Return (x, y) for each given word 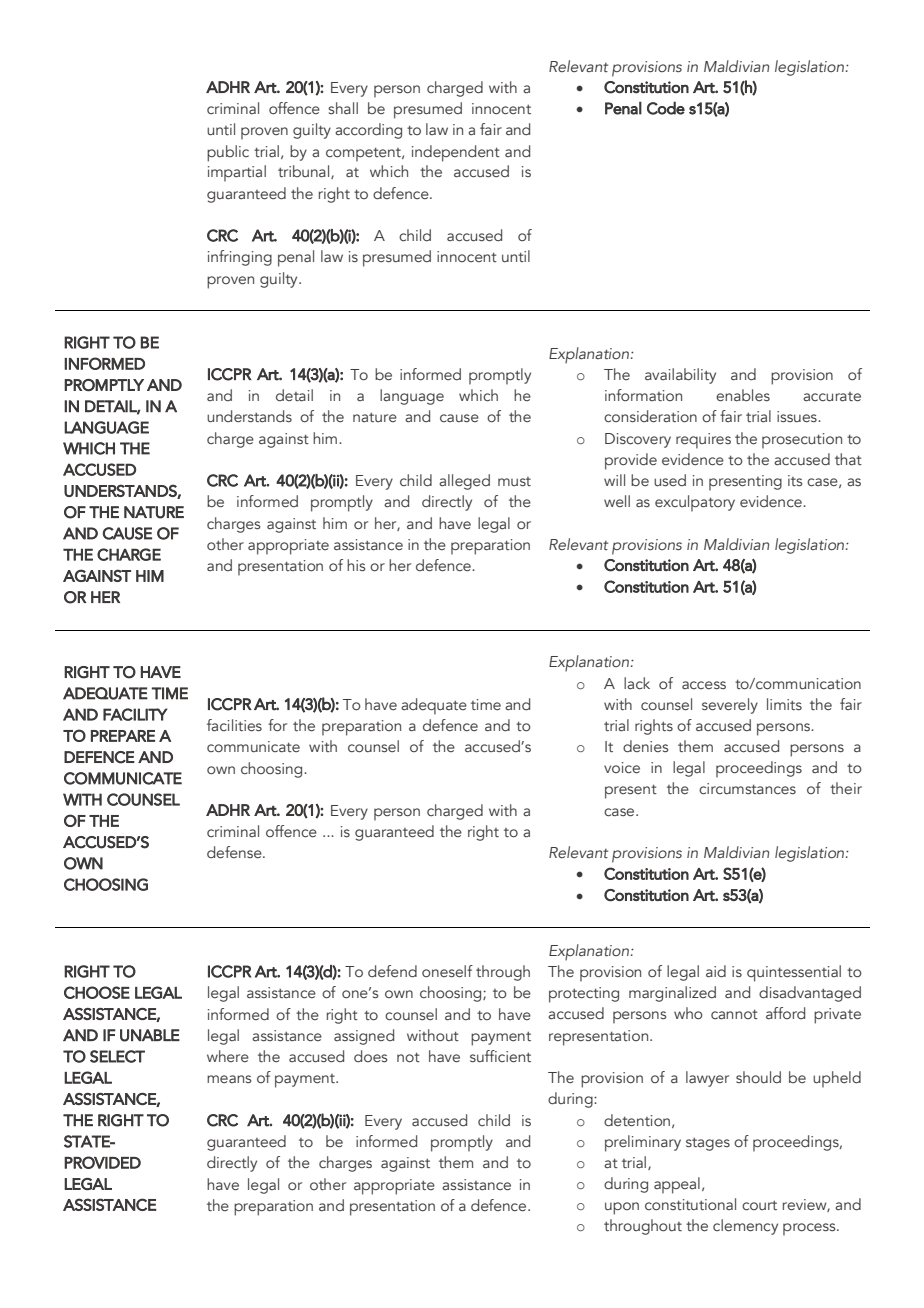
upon (622, 1208)
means (229, 1079)
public (228, 153)
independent (456, 153)
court (759, 1206)
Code (666, 108)
